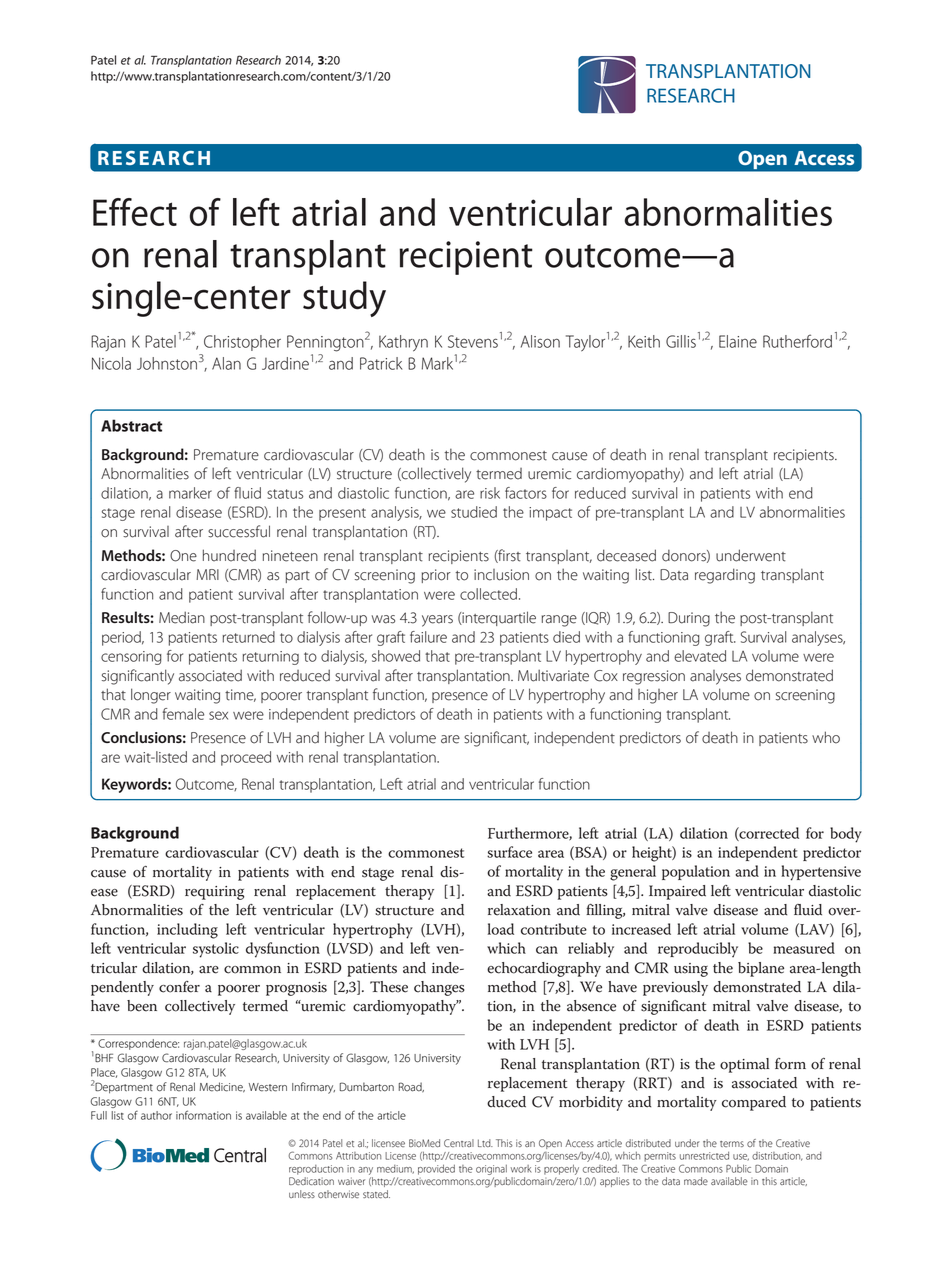  Describe the element at coordinates (135, 212) in the screenshot. I see `Effect` at that location.
